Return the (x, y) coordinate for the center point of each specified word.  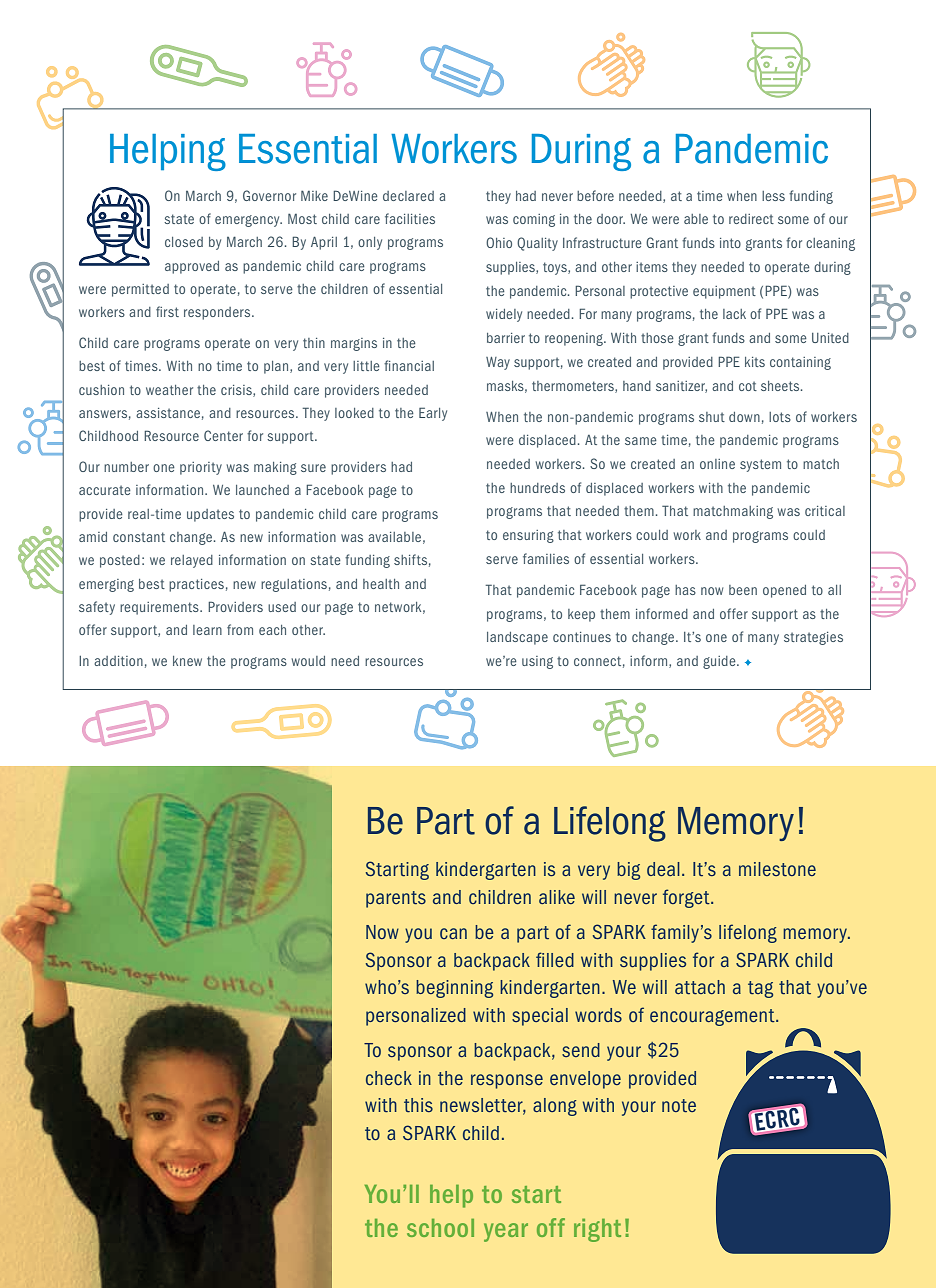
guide (720, 662)
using (537, 662)
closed (184, 242)
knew (187, 661)
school (440, 1228)
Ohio (499, 242)
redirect (751, 219)
